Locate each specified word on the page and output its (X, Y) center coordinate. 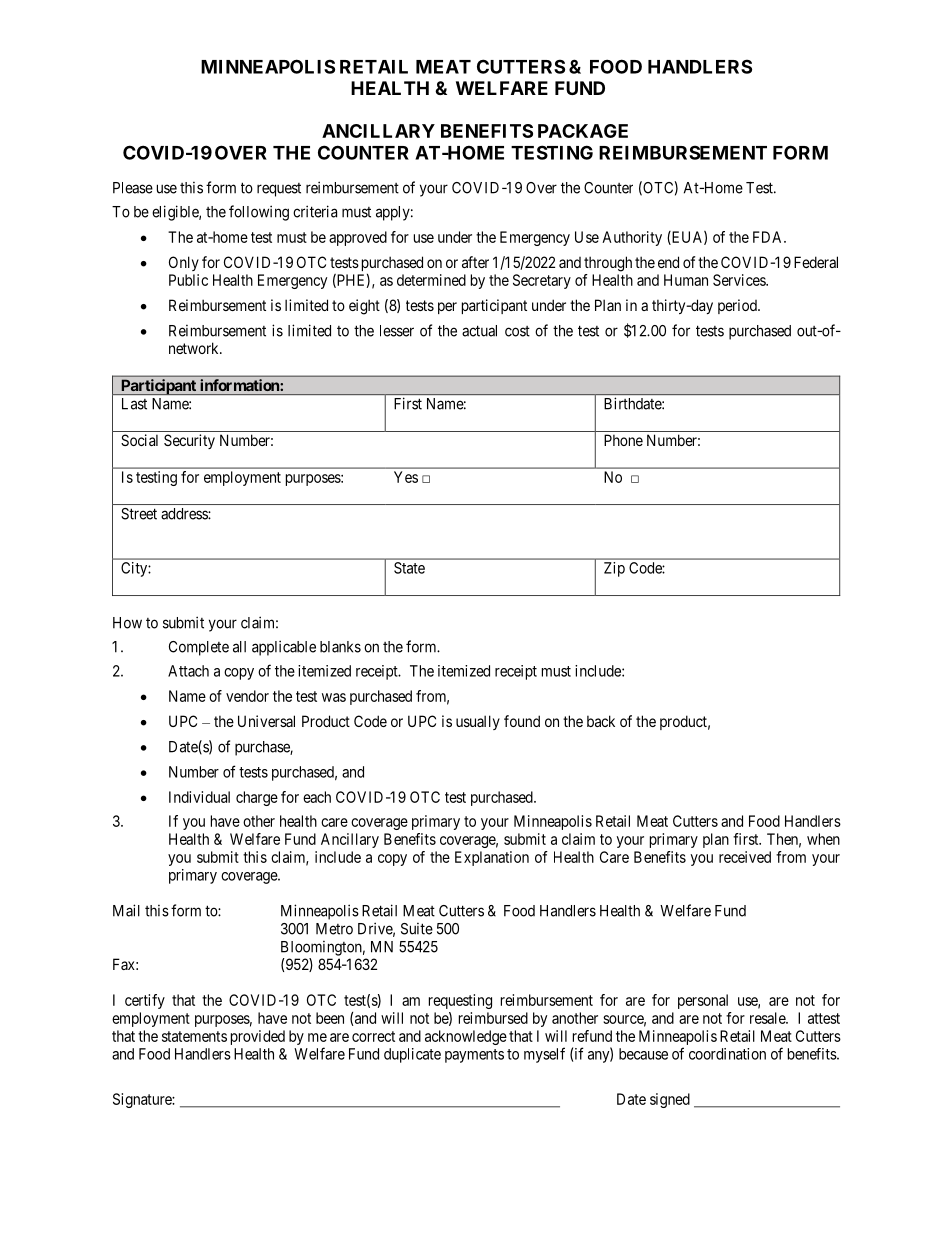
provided (258, 1037)
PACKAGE (583, 131)
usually (478, 722)
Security (189, 441)
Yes (406, 477)
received (745, 857)
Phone (623, 440)
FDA (769, 237)
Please (133, 188)
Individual (199, 797)
